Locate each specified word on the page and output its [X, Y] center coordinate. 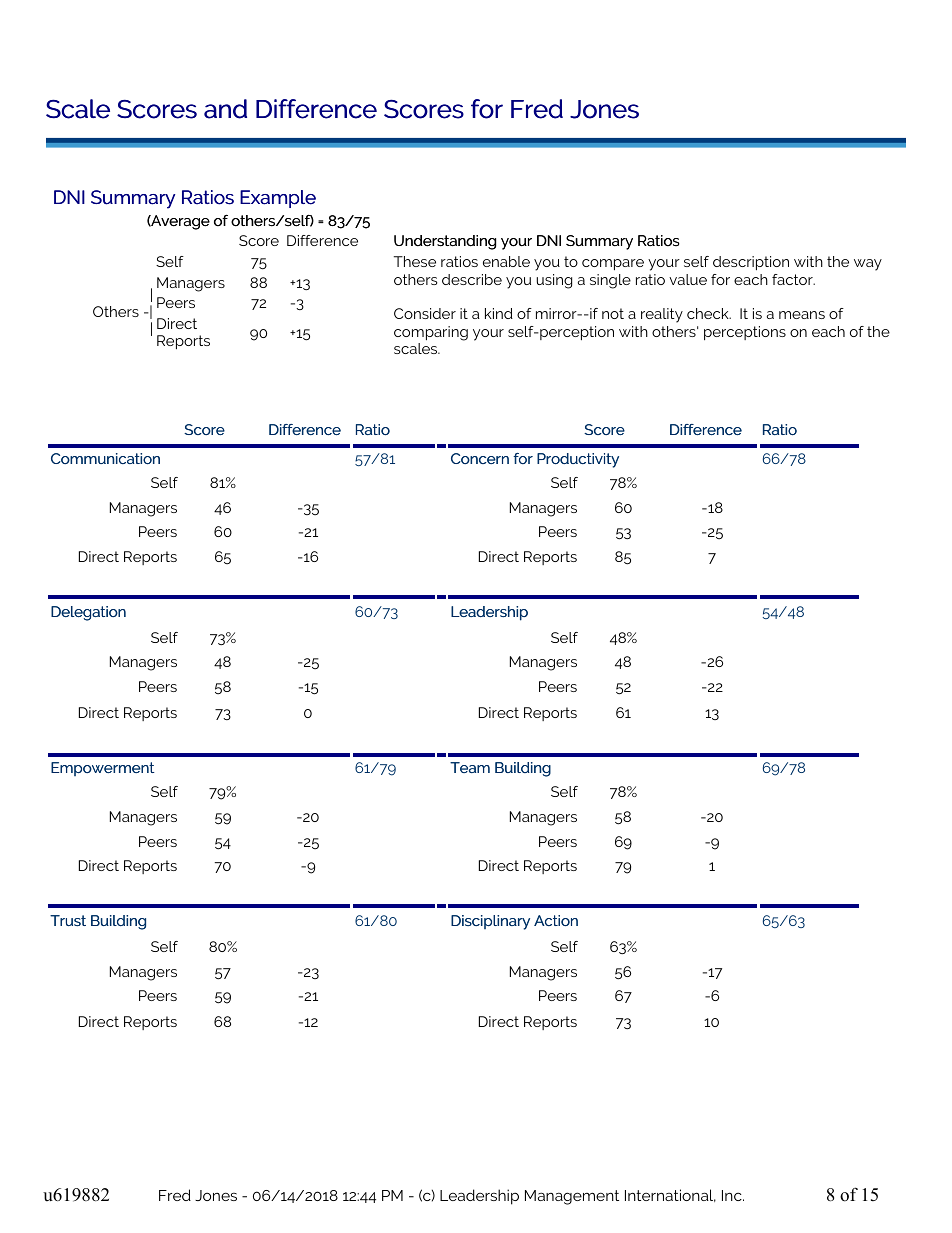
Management [572, 1197]
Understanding [445, 242]
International [670, 1195]
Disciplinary [490, 922]
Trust [68, 920]
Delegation [88, 613]
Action [556, 920]
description [751, 263]
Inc [733, 1195]
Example [278, 199]
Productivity [578, 460]
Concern [480, 458]
